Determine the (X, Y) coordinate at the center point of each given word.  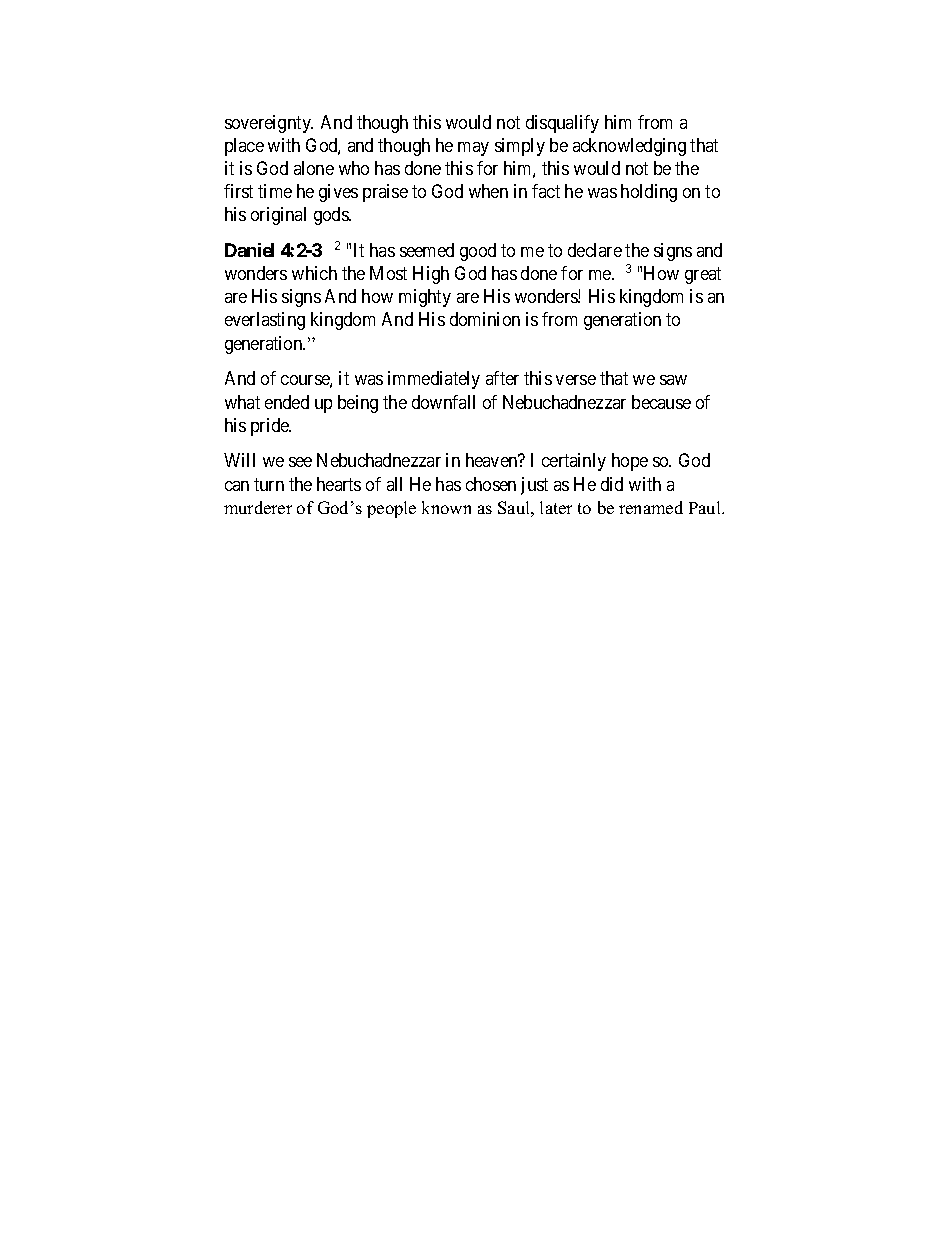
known (446, 507)
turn (269, 484)
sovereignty (269, 124)
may (473, 149)
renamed (651, 507)
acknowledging (629, 147)
